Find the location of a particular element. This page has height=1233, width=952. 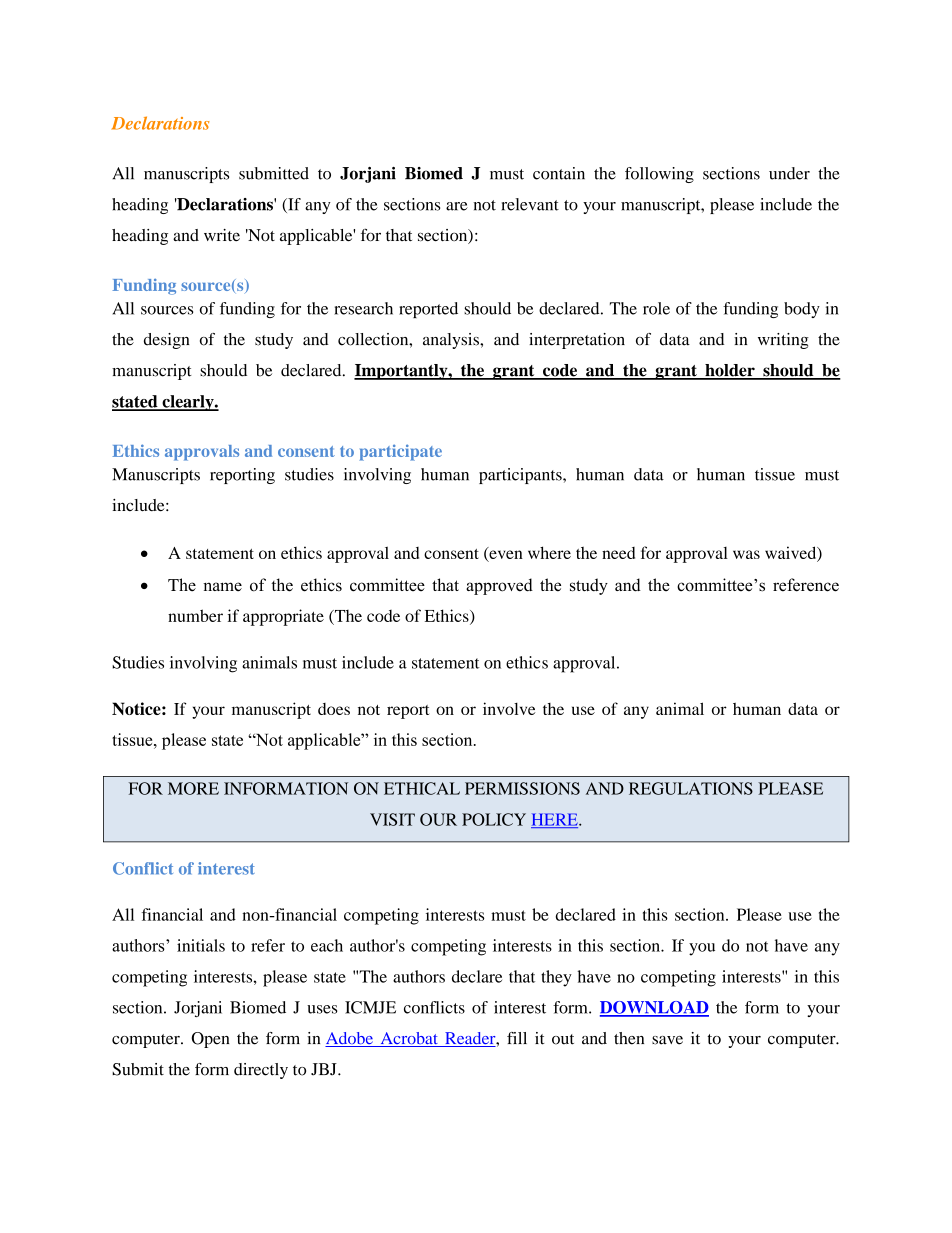

REGULATIONS is located at coordinates (691, 788).
